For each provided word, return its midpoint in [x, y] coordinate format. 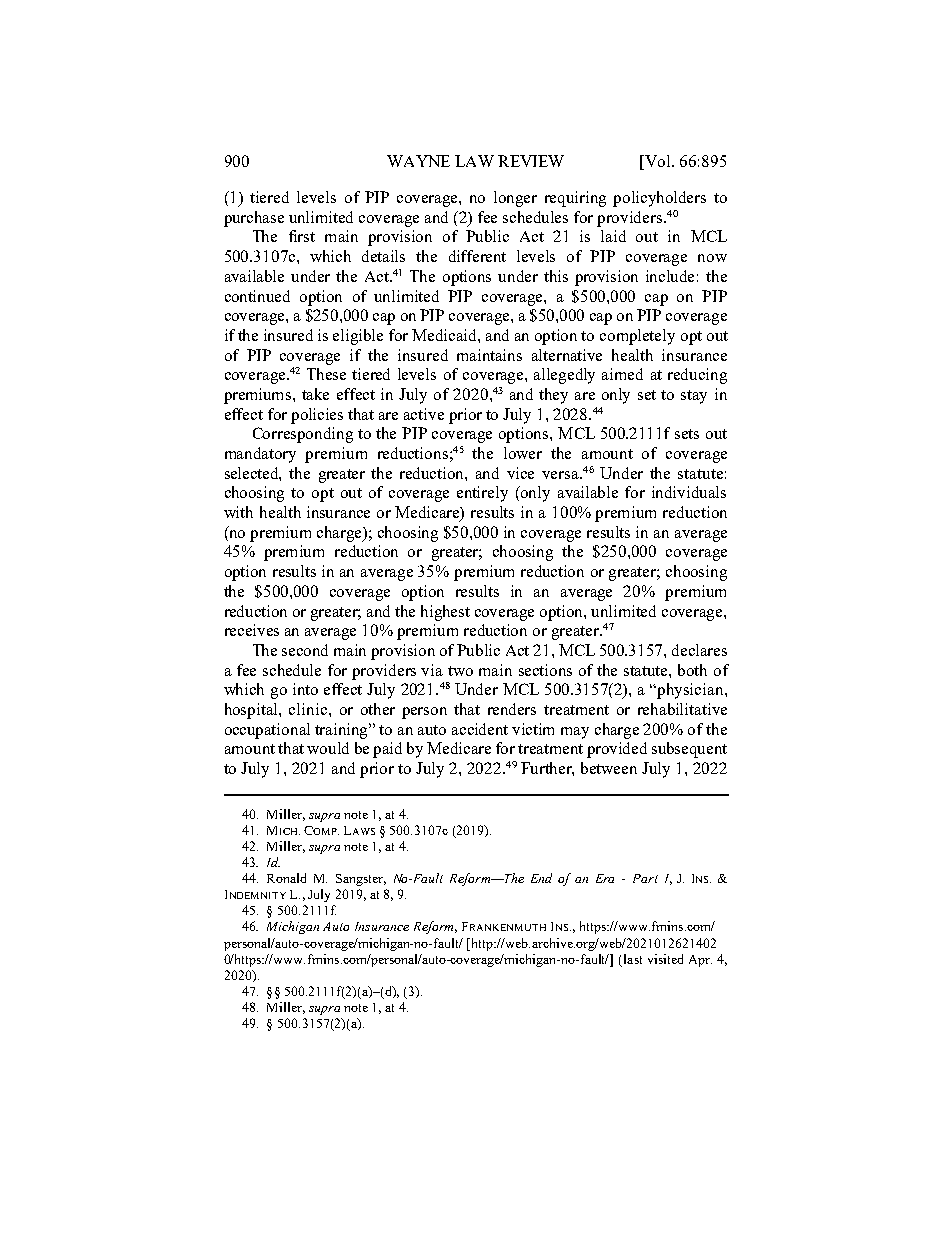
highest [445, 613]
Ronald [286, 878]
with [238, 512]
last [633, 959]
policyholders [659, 199]
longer [515, 199]
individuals [689, 492]
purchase [254, 219]
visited [665, 959]
